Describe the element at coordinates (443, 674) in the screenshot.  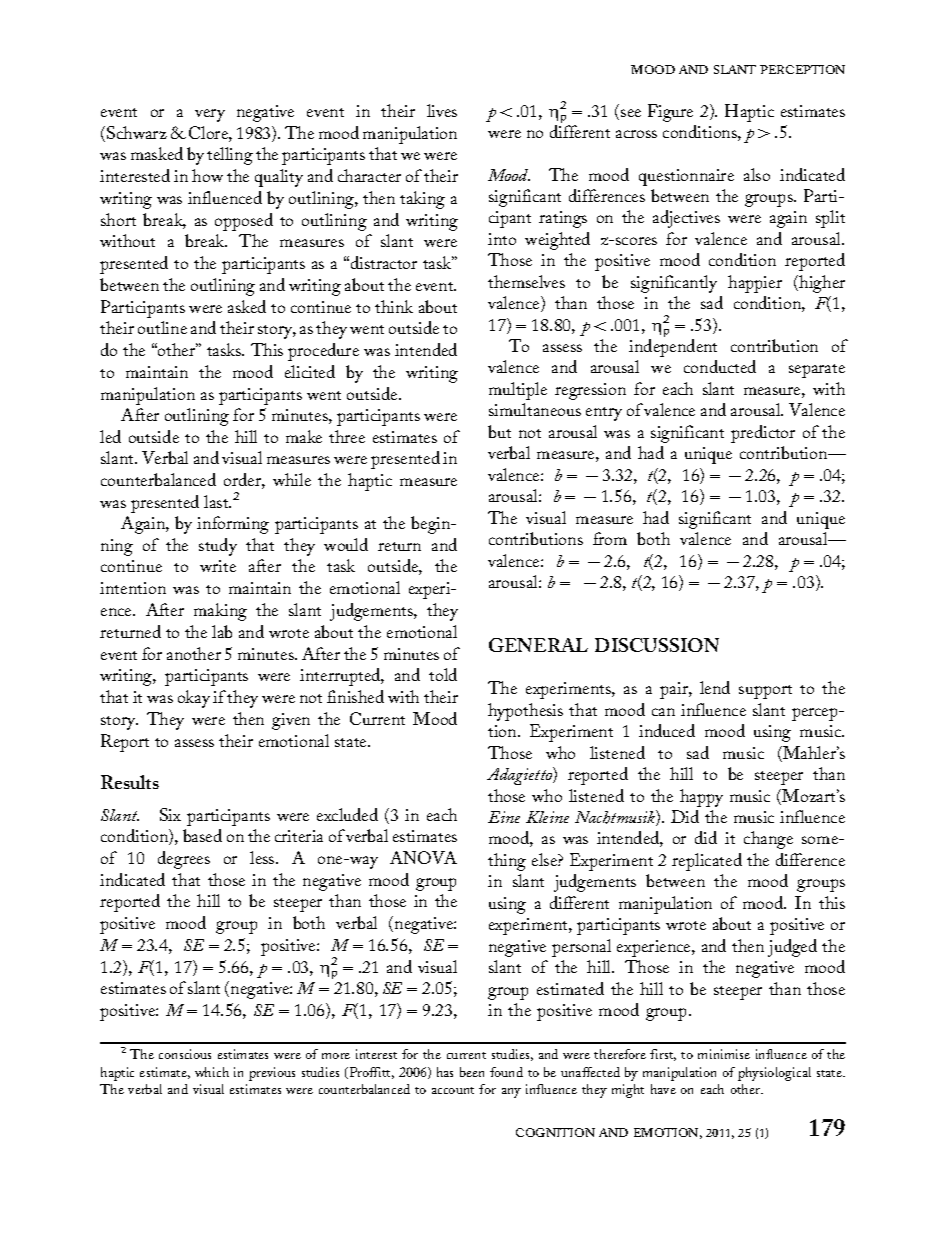
I see `told` at that location.
